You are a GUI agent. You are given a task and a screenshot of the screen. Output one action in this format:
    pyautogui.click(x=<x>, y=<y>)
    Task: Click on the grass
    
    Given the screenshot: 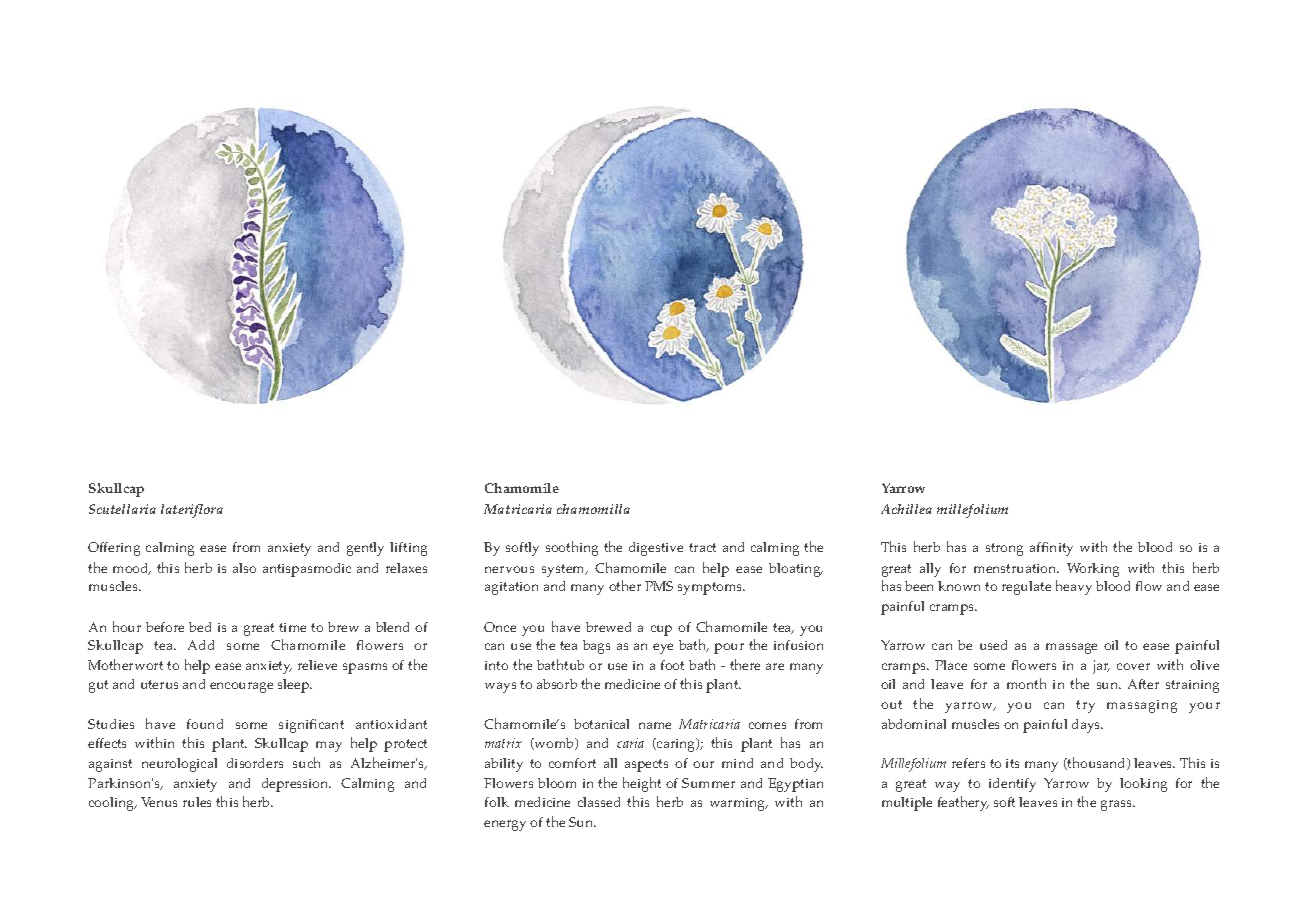 What is the action you would take?
    pyautogui.click(x=1117, y=805)
